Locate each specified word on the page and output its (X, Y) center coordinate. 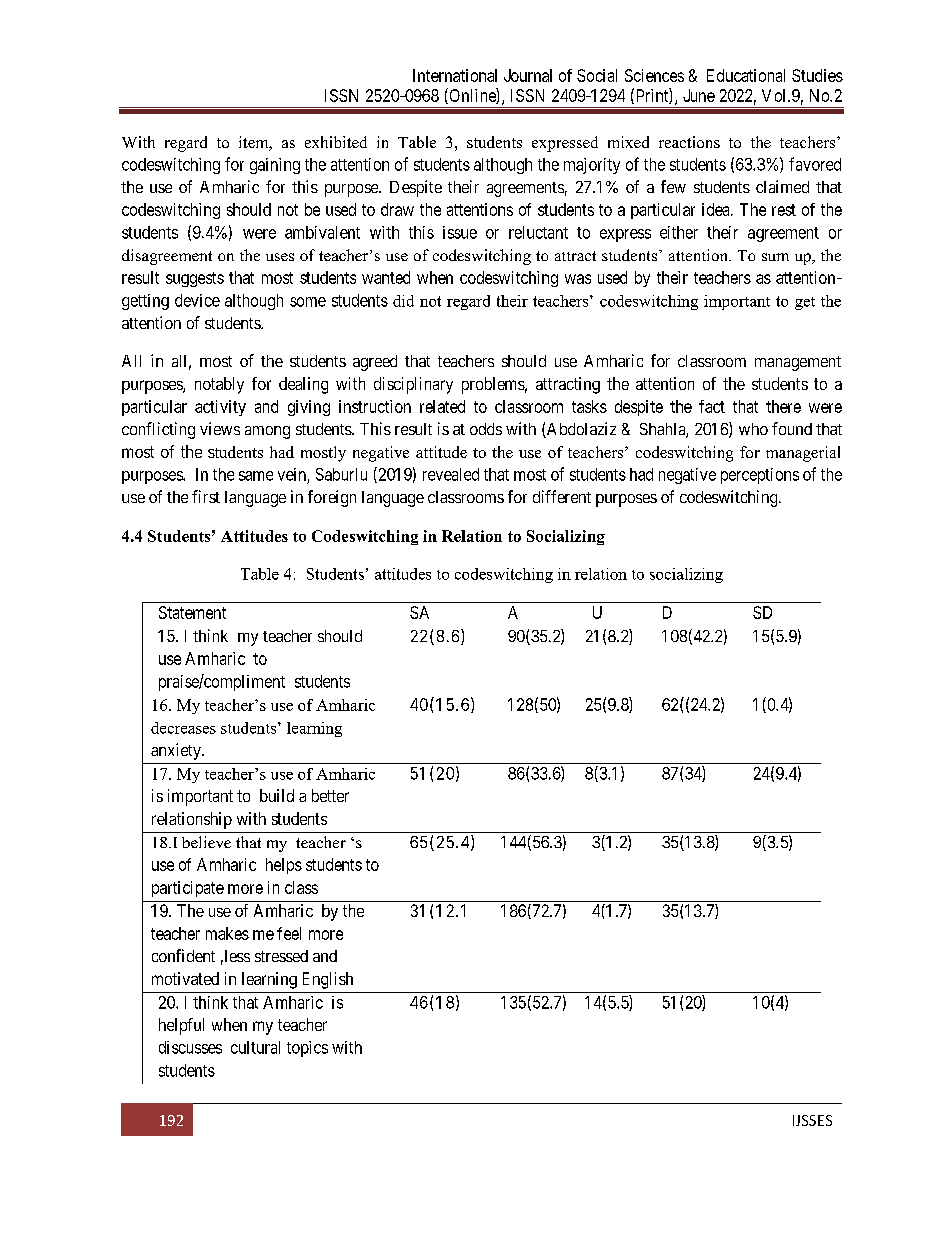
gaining (275, 166)
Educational (746, 75)
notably (219, 385)
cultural (255, 1047)
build (277, 795)
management (798, 363)
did (403, 301)
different (562, 496)
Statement (192, 612)
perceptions (760, 476)
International (455, 75)
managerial (803, 454)
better (330, 795)
